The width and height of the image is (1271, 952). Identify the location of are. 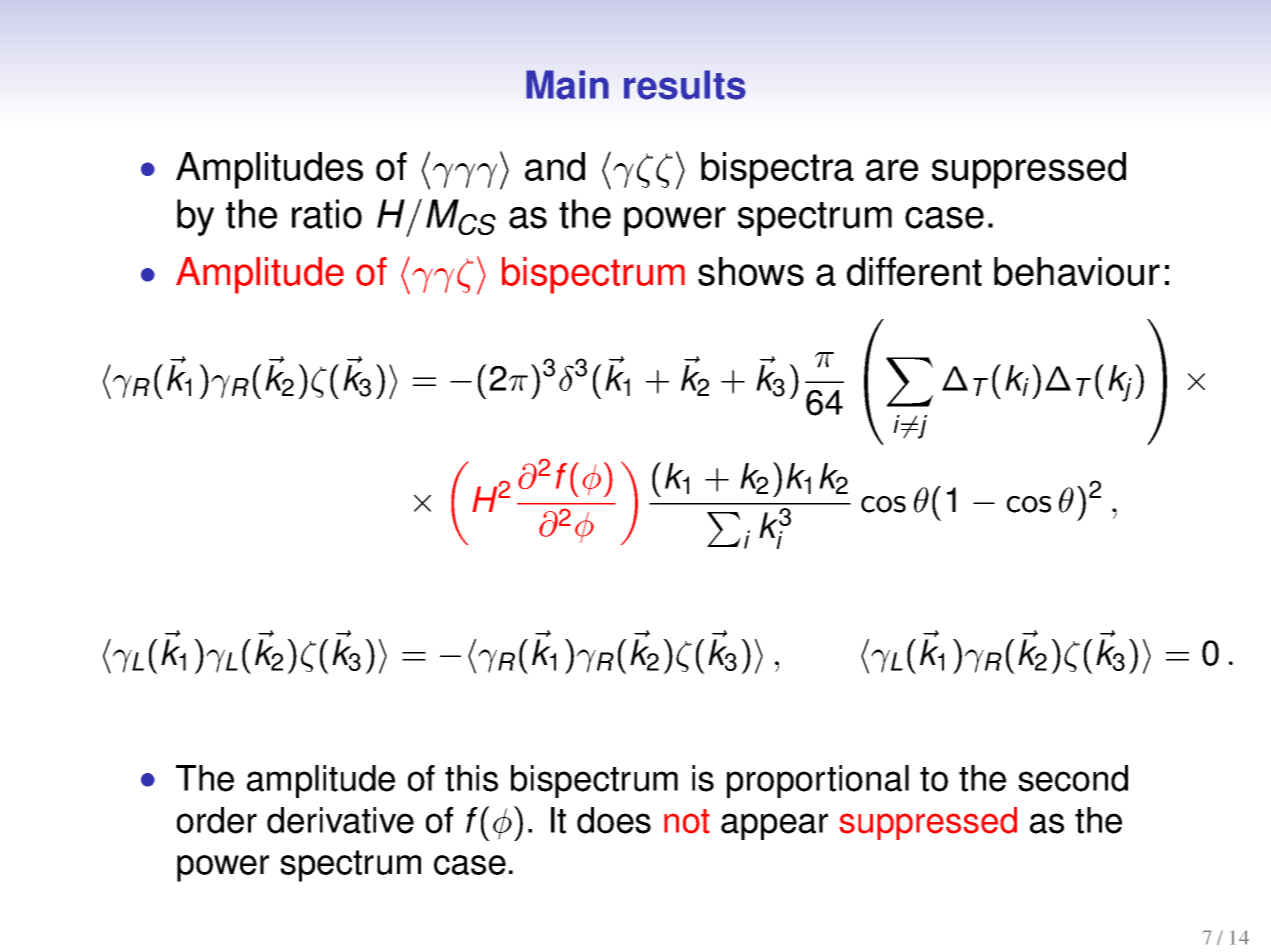
(892, 170).
